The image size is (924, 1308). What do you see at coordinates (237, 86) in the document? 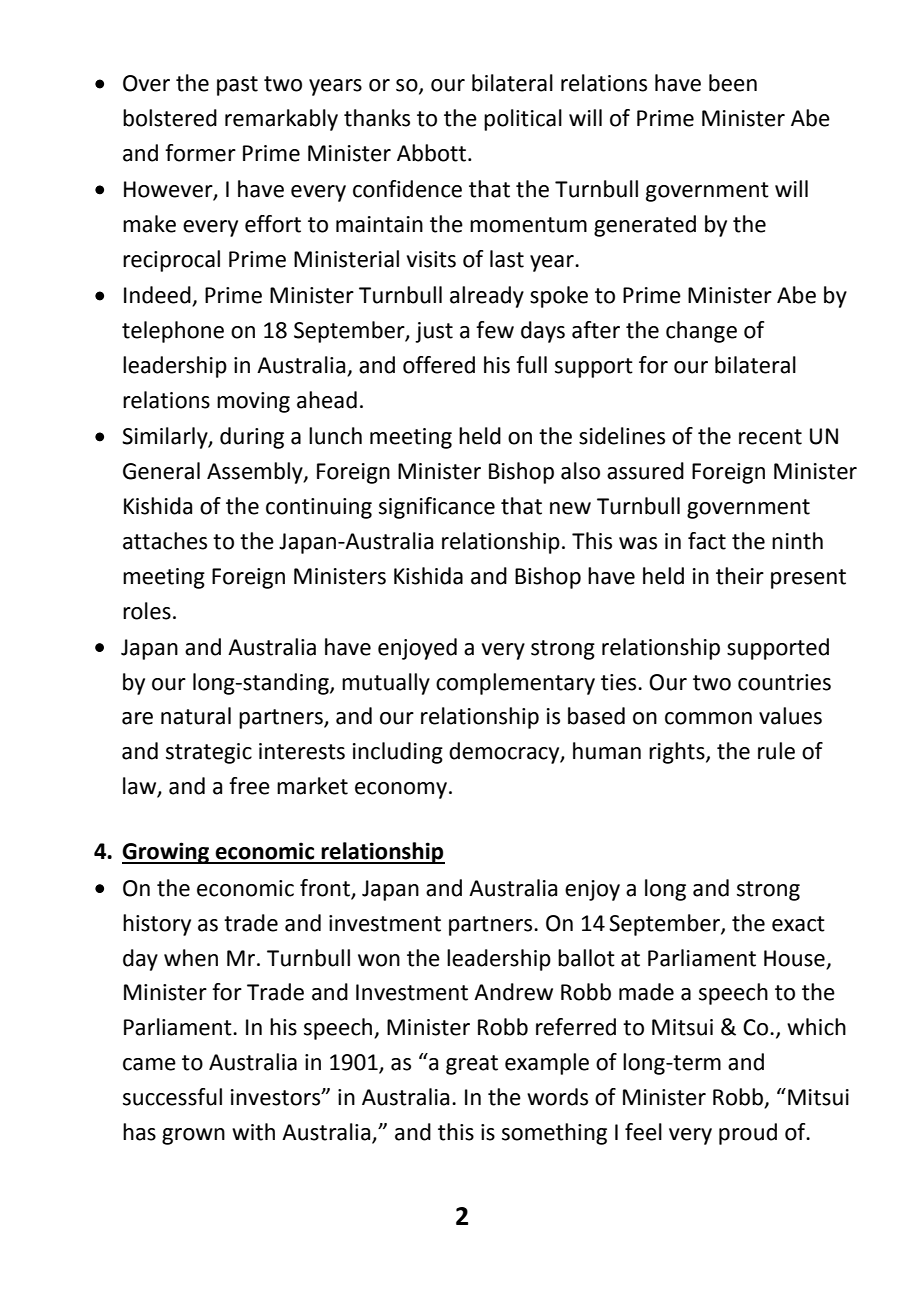
I see `past` at bounding box center [237, 86].
